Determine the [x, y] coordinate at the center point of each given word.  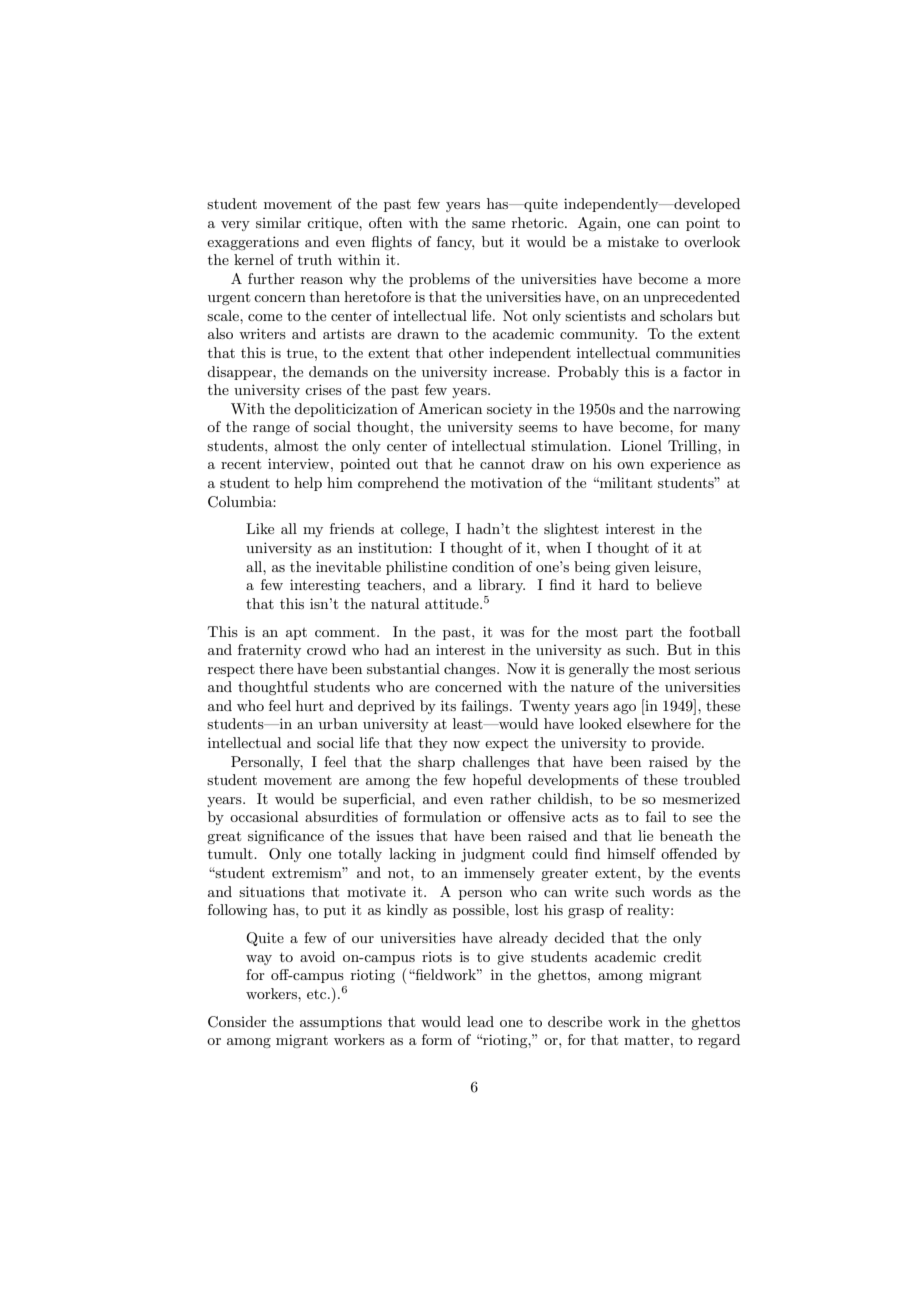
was [512, 633]
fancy [455, 243]
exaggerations [253, 243]
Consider [237, 1022]
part [639, 634]
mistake [633, 241]
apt [296, 634]
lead [480, 1021]
